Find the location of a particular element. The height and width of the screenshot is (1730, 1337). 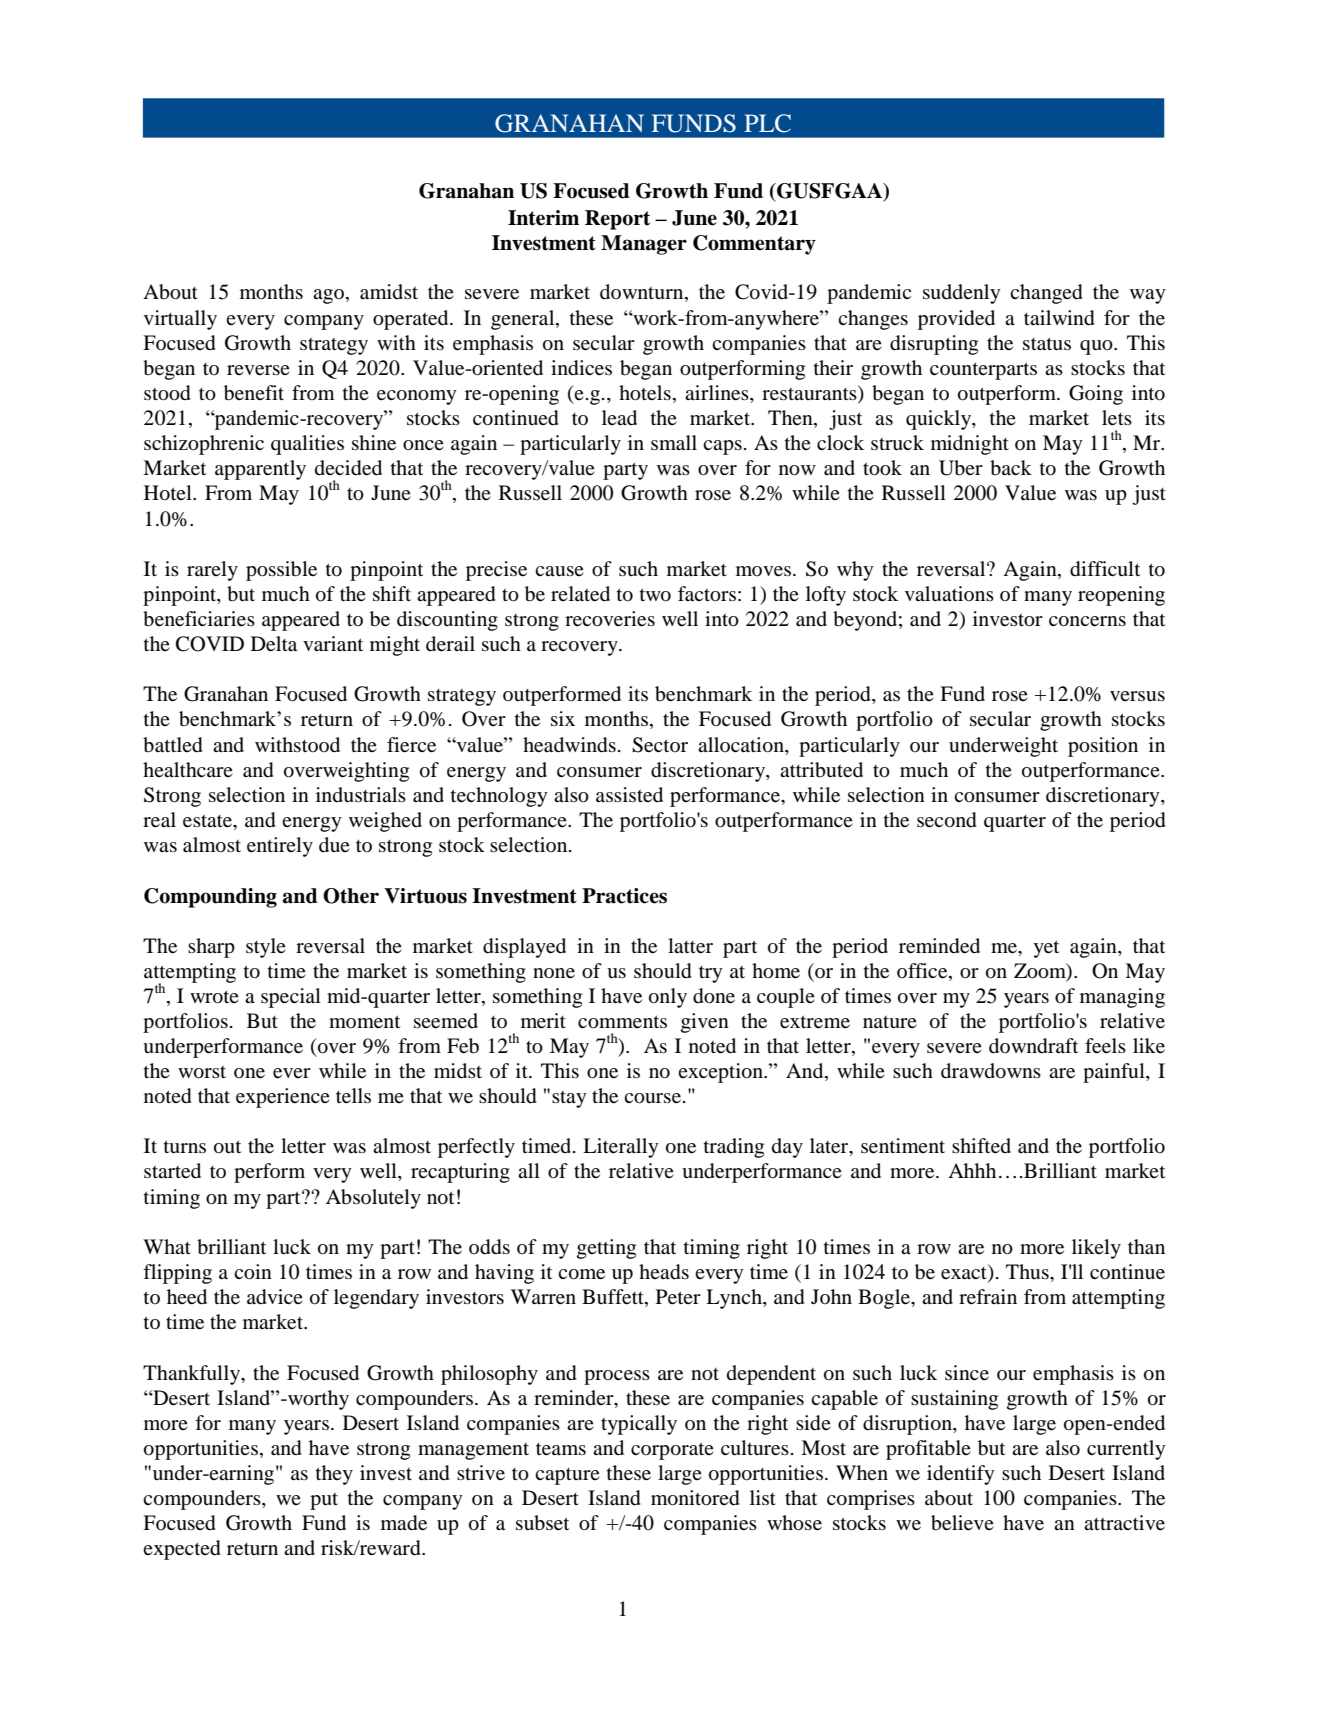

drawdowns is located at coordinates (991, 1071).
